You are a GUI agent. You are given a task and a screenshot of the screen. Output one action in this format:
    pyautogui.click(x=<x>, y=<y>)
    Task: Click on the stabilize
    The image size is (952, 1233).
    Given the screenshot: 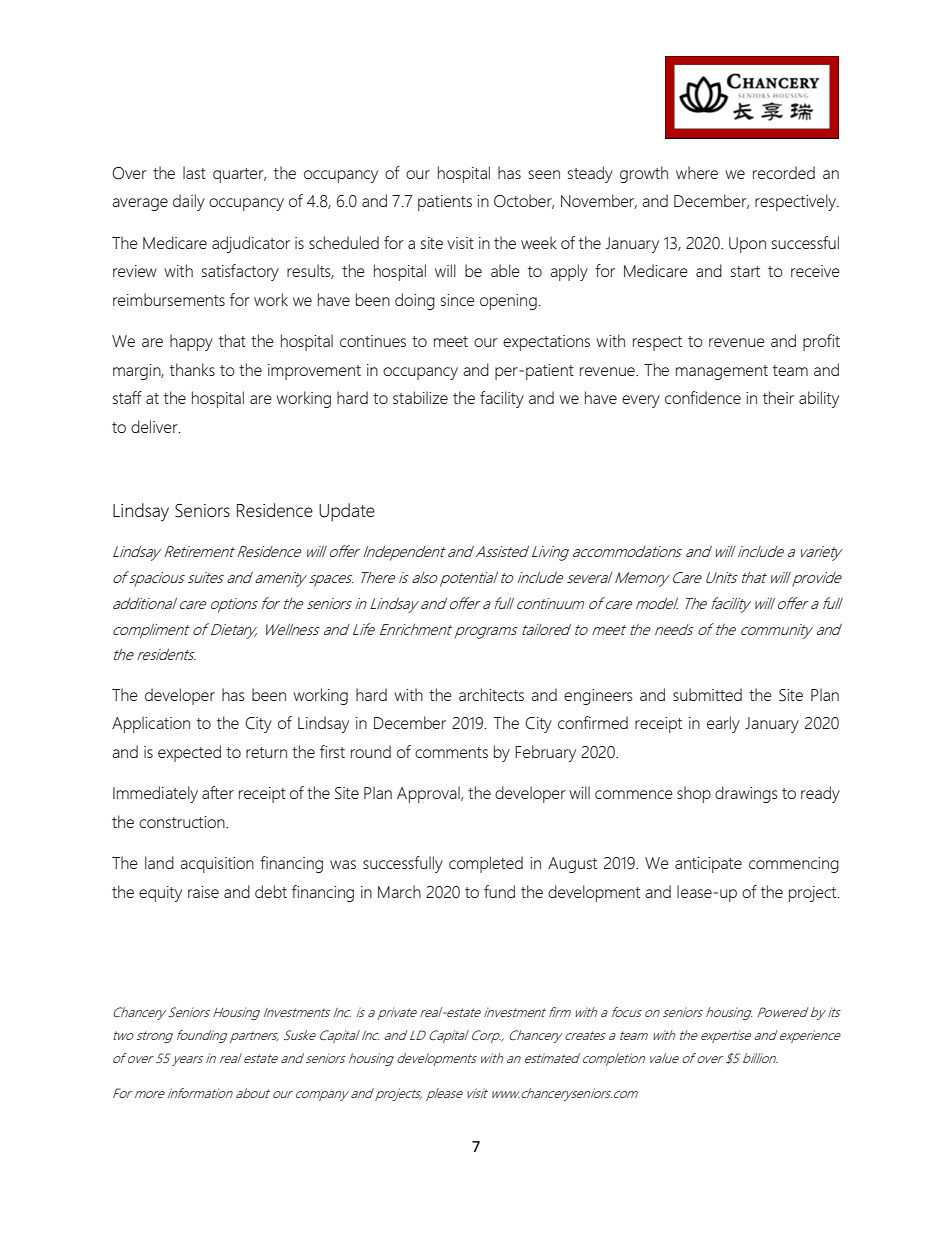 What is the action you would take?
    pyautogui.click(x=420, y=397)
